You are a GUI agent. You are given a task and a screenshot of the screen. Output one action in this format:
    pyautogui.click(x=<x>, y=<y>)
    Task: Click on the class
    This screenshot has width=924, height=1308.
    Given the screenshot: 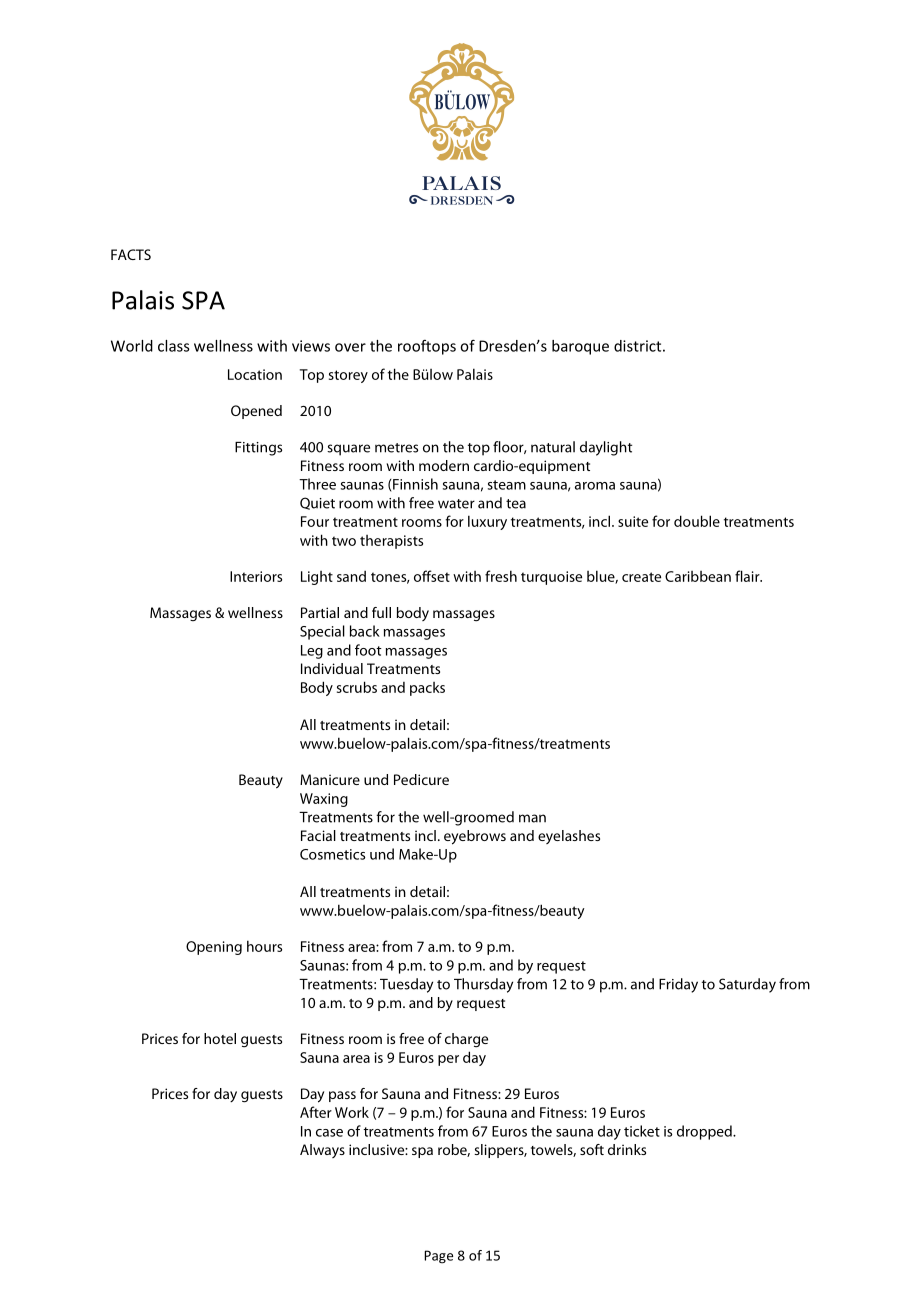 What is the action you would take?
    pyautogui.click(x=174, y=346)
